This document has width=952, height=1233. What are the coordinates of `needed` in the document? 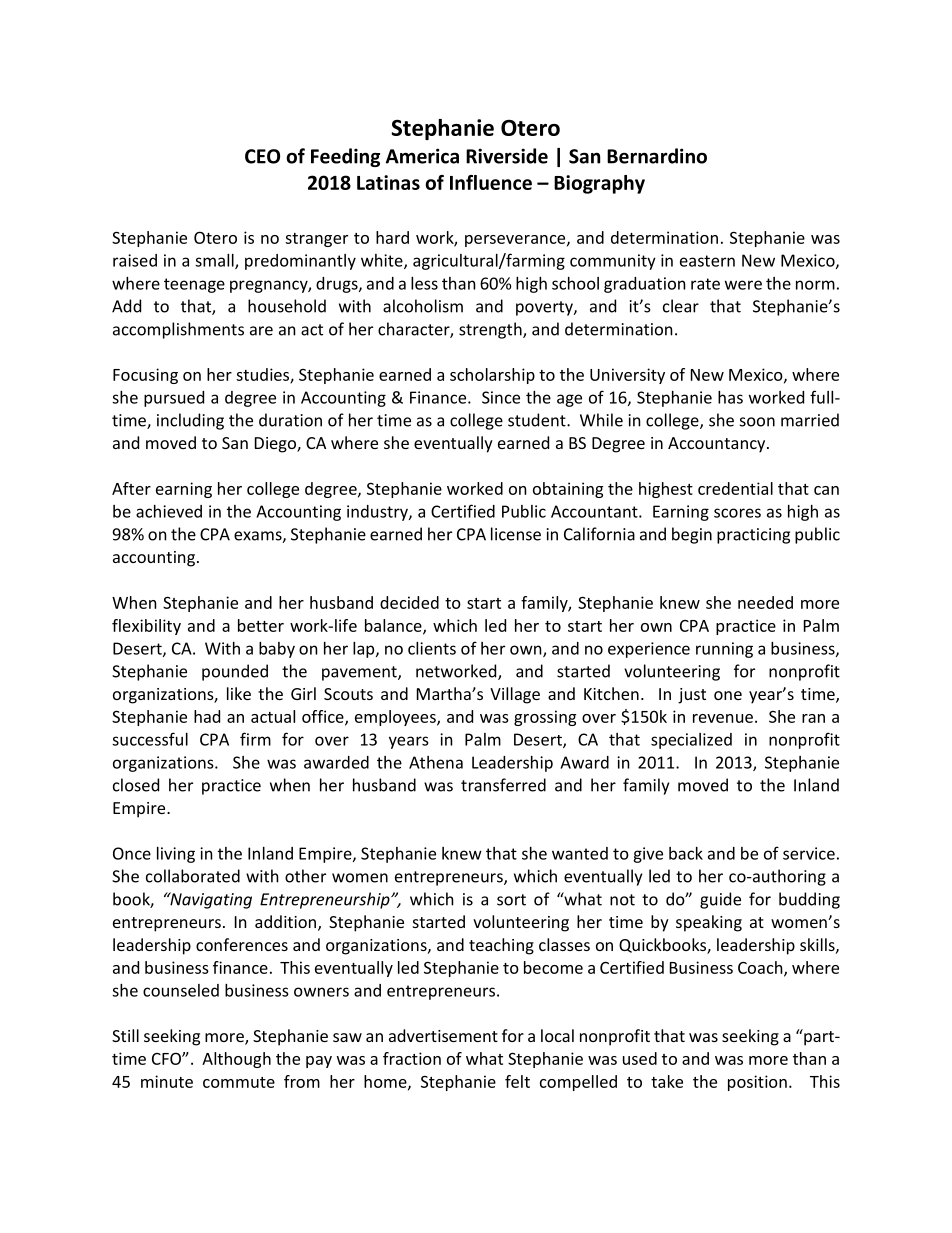 It's located at (765, 602).
